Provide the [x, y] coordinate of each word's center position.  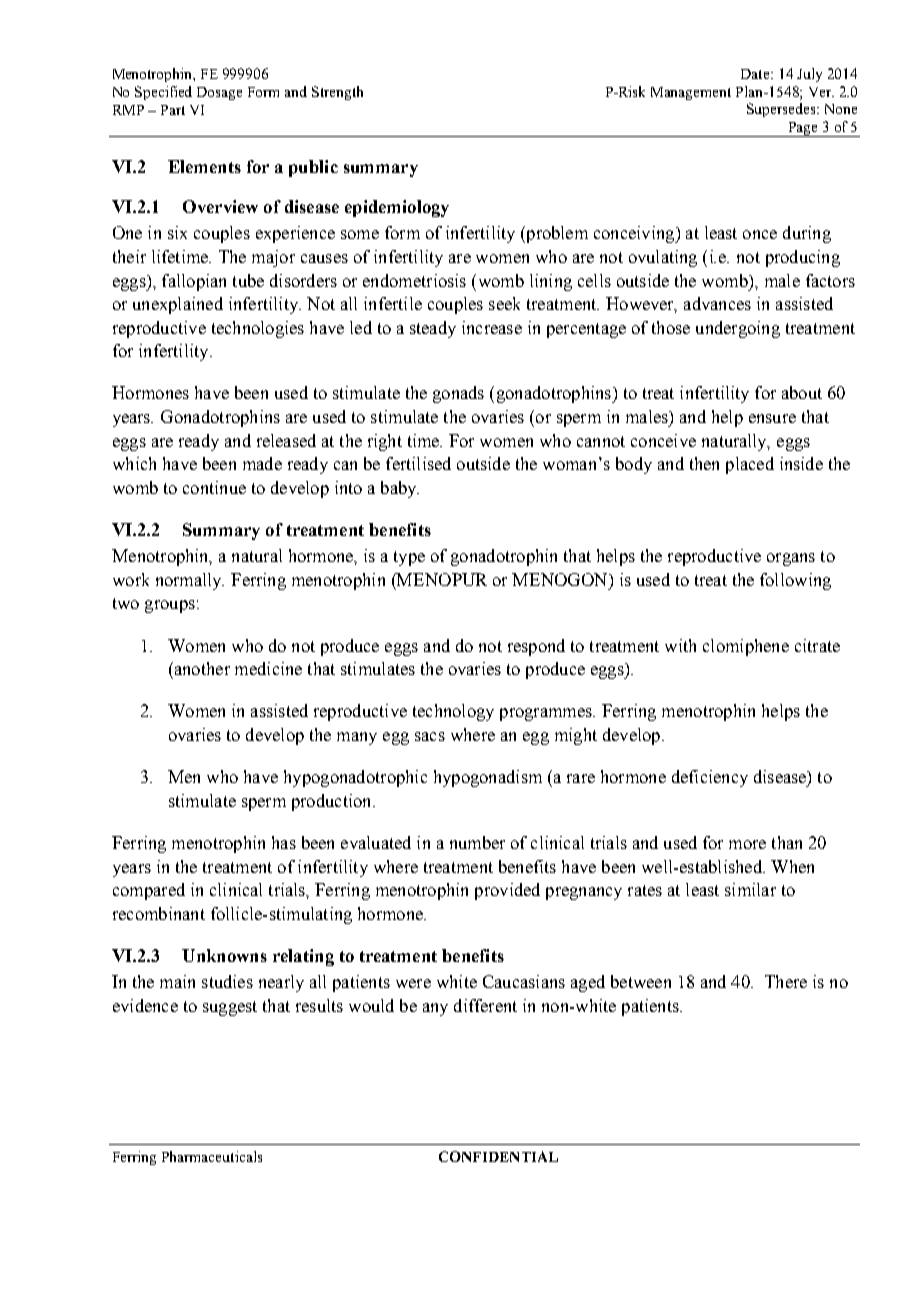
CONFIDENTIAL [498, 1156]
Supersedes [782, 110]
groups [170, 606]
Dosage [219, 93]
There [786, 981]
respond [536, 647]
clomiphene [746, 647]
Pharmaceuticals [212, 1156]
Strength [337, 93]
